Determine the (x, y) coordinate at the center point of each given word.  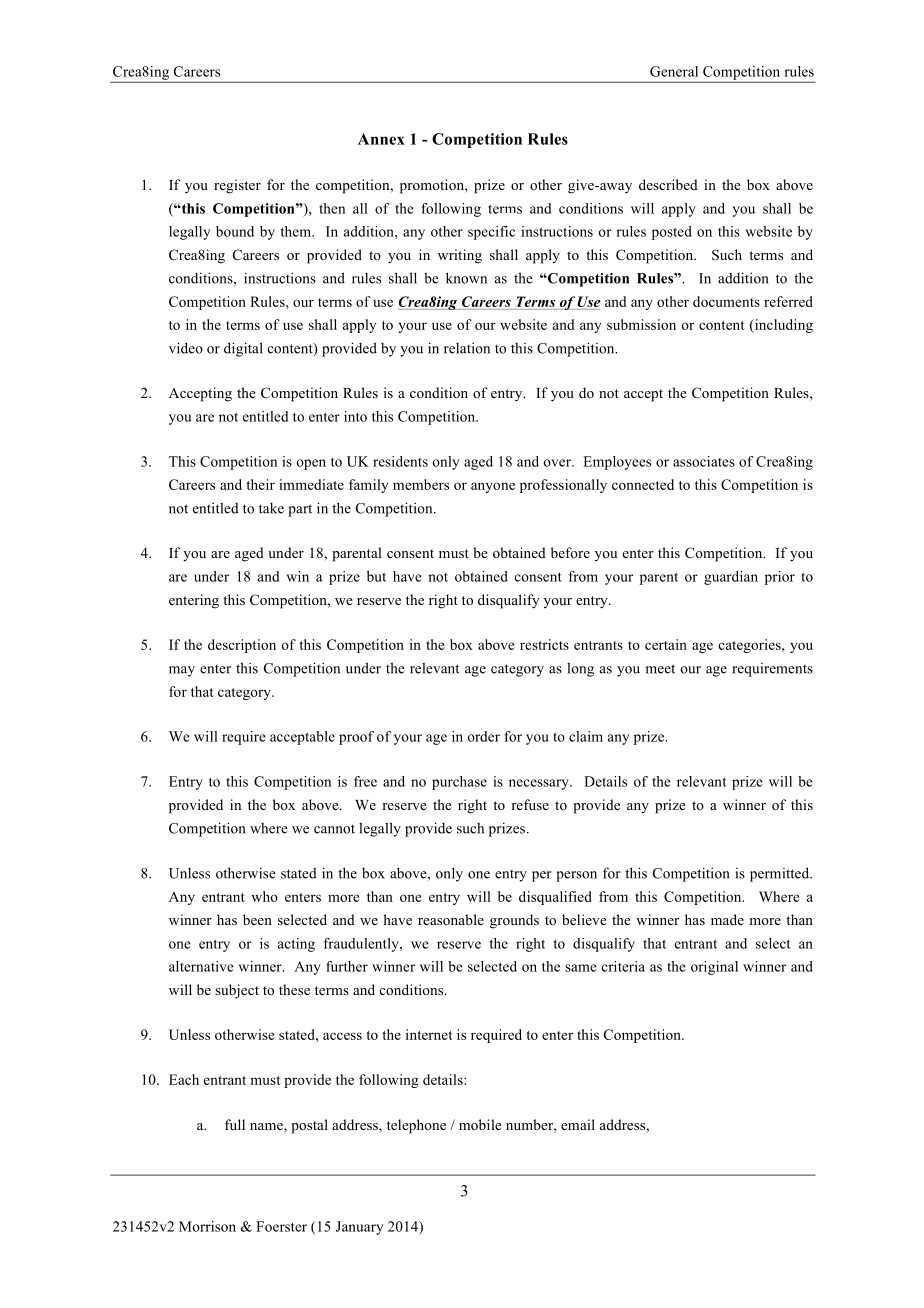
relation (467, 348)
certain (666, 644)
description (242, 646)
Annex (381, 139)
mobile (480, 1124)
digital (243, 349)
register (237, 186)
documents (726, 301)
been (257, 919)
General (674, 71)
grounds (514, 921)
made (727, 919)
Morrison (207, 1226)
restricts (544, 644)
